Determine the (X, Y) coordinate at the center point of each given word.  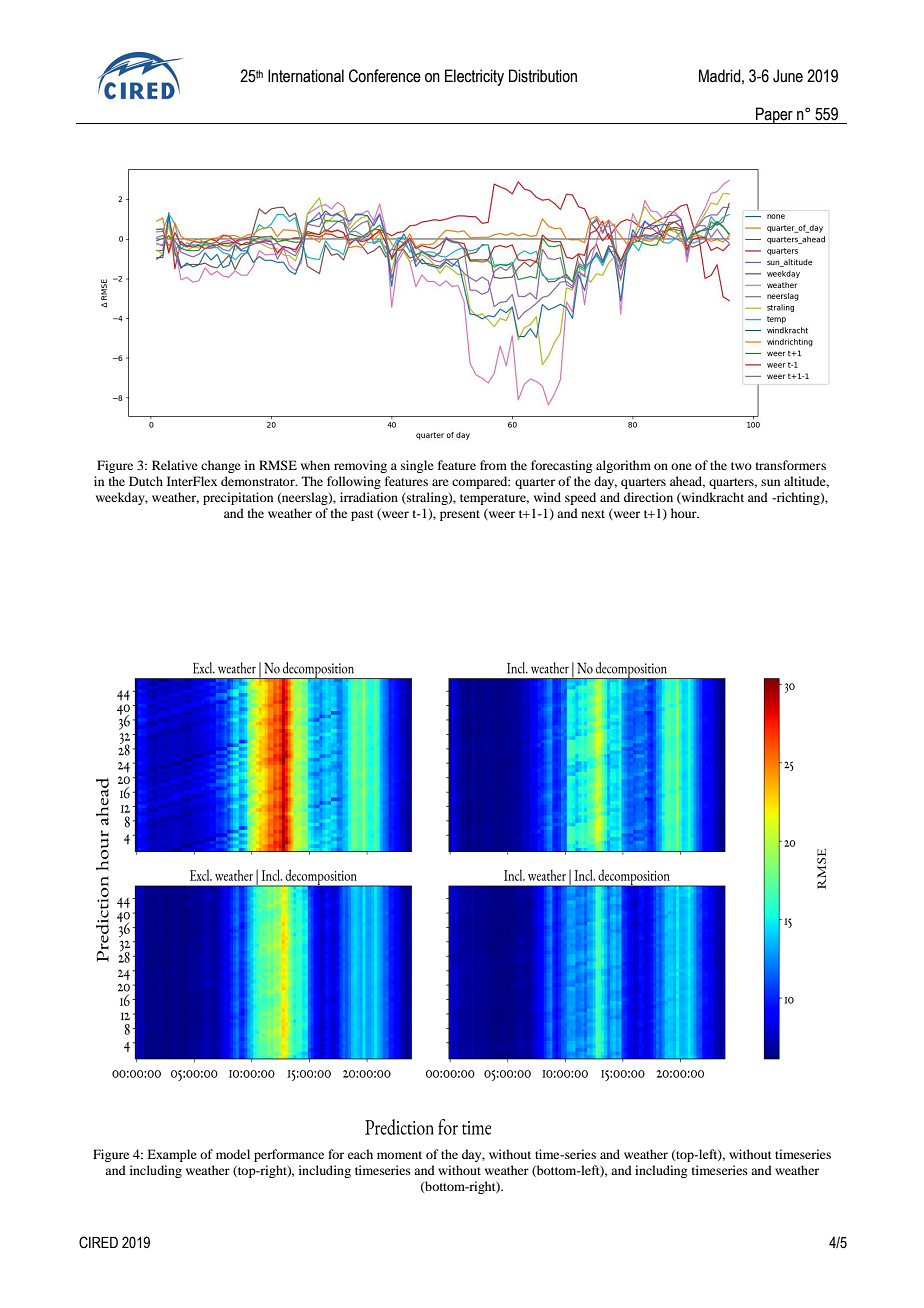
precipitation (238, 498)
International (306, 76)
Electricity (474, 77)
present (460, 515)
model (233, 1154)
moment (399, 1155)
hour (685, 513)
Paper (774, 115)
